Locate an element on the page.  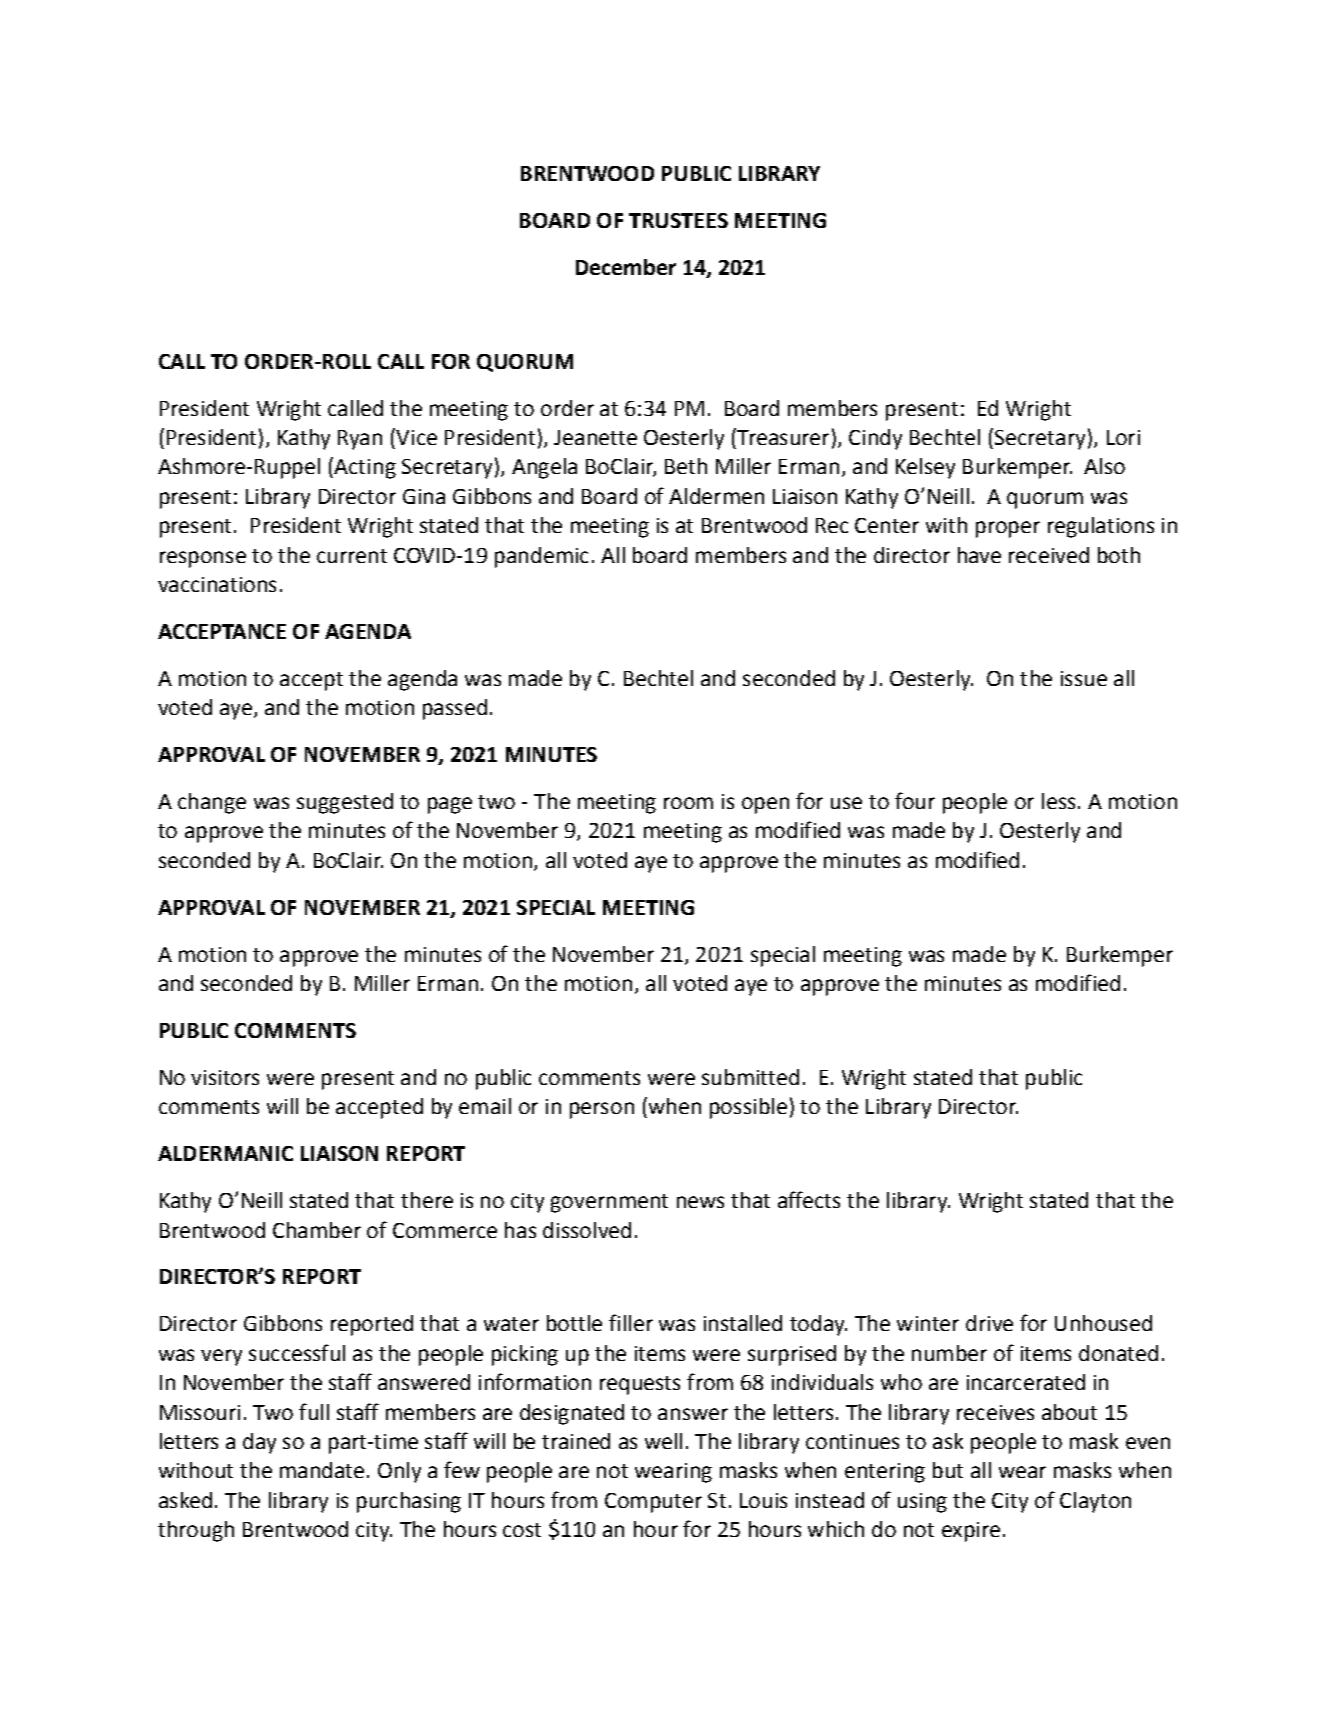
current is located at coordinates (352, 556).
